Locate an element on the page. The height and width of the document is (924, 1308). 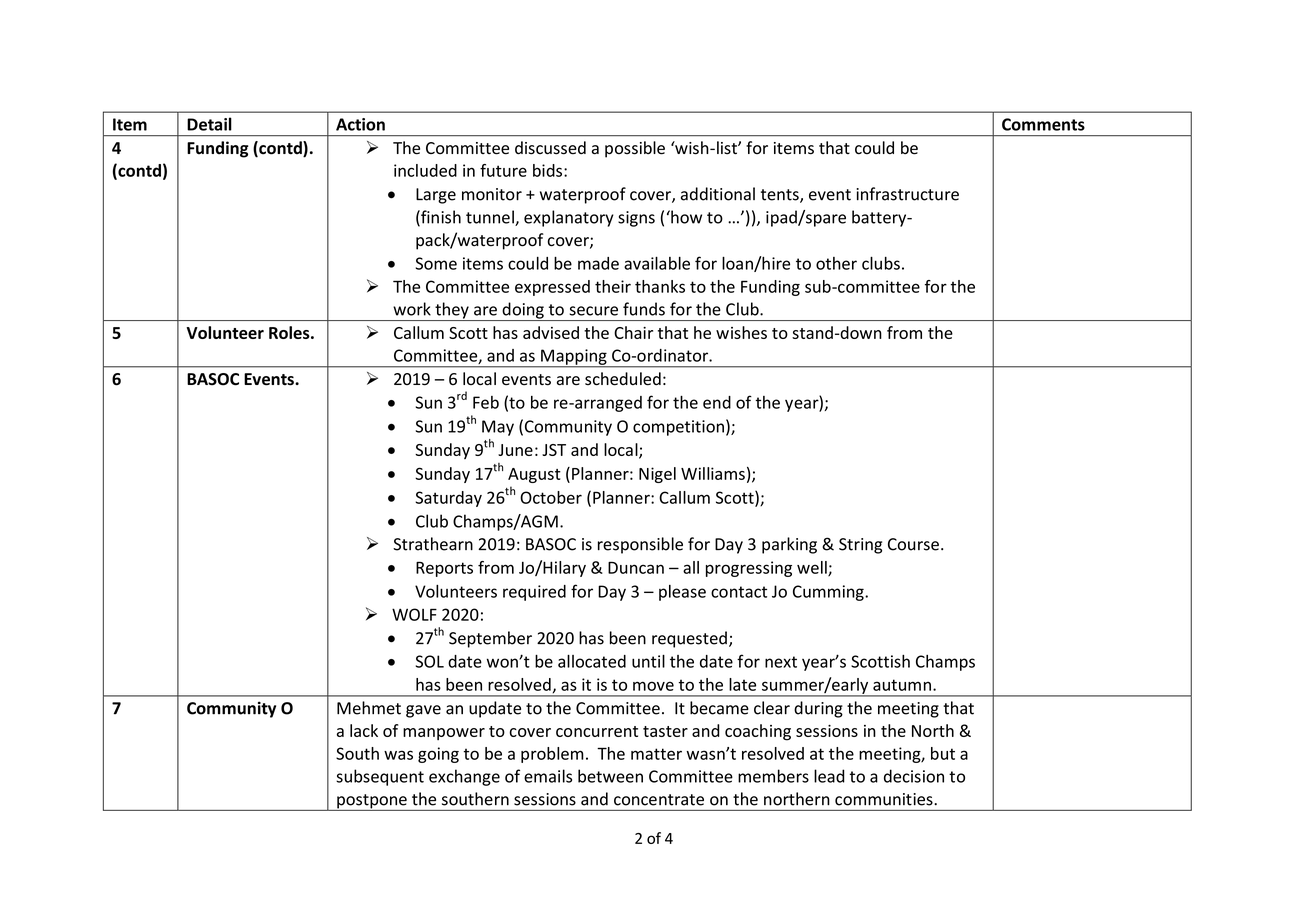
Reports is located at coordinates (444, 569).
